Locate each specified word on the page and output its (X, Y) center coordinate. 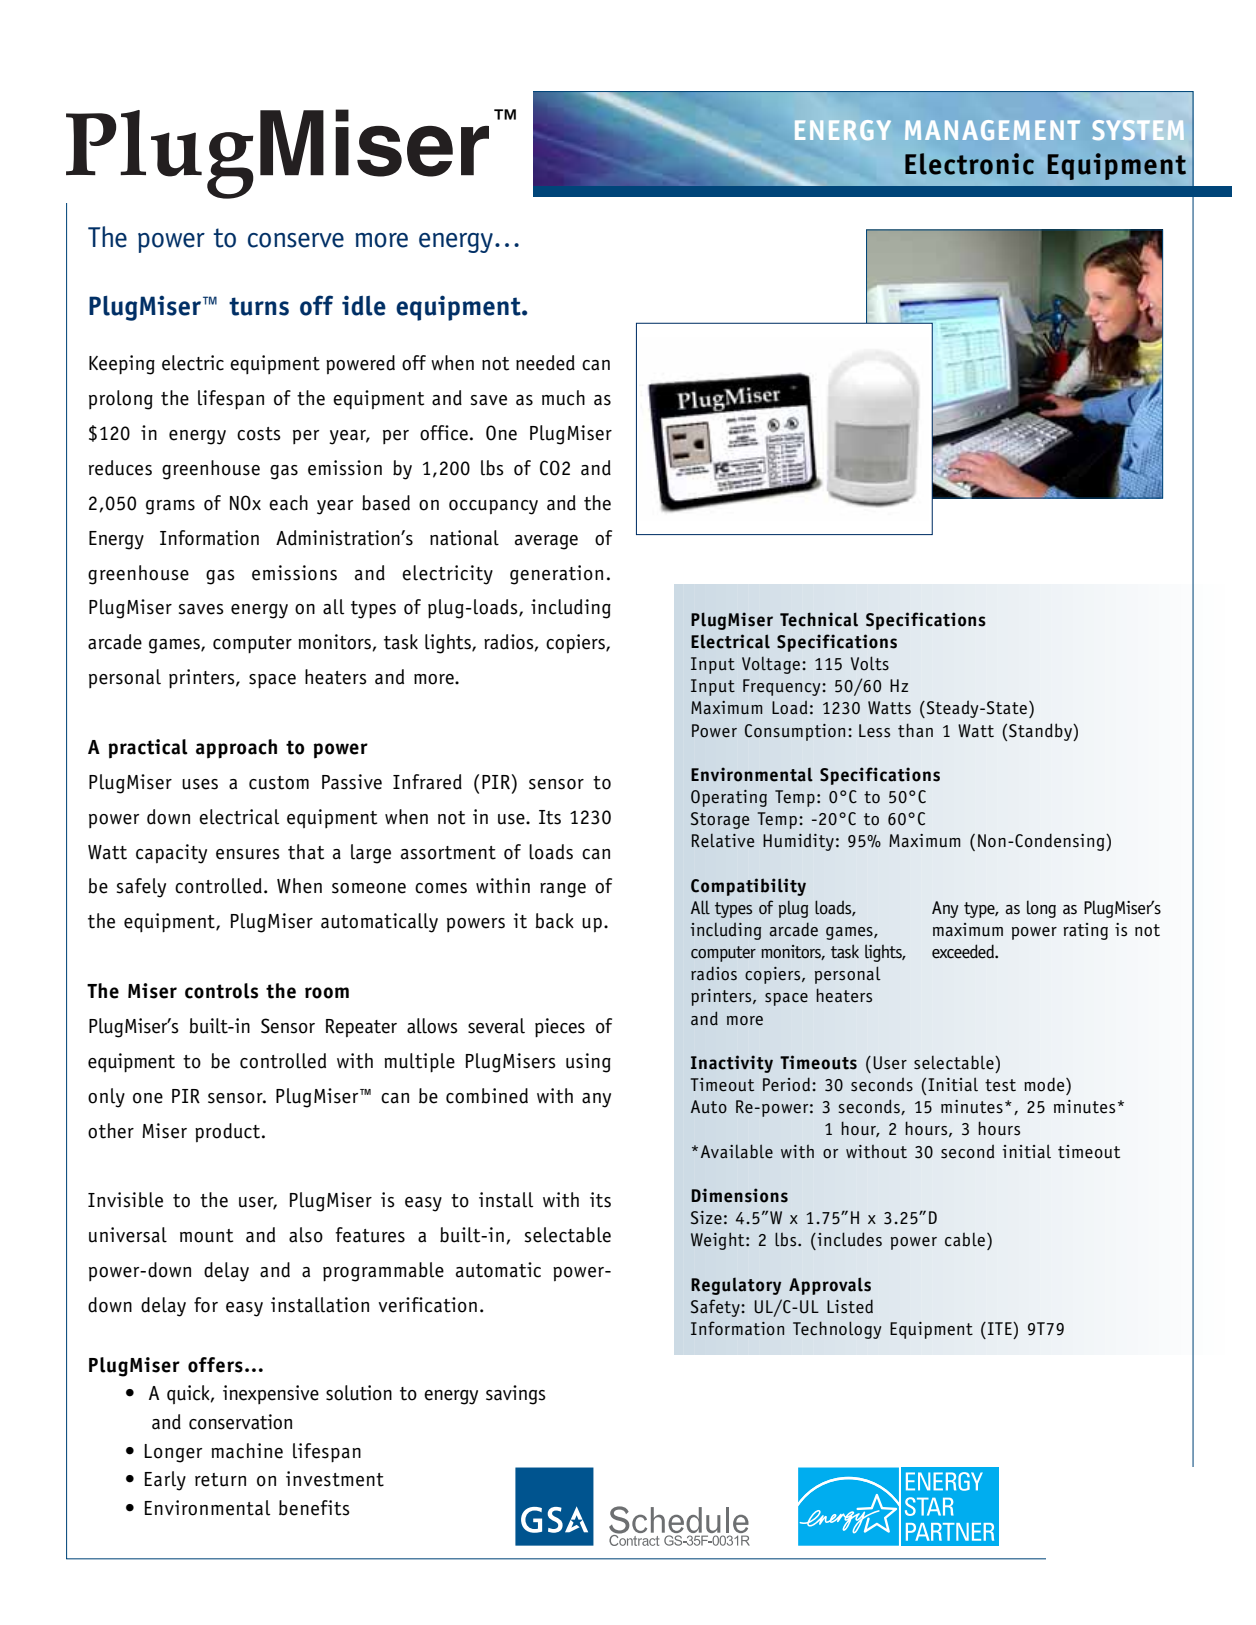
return (220, 1480)
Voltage (771, 665)
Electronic (969, 164)
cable (965, 1239)
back (554, 921)
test (1000, 1085)
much (563, 398)
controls (221, 991)
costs (259, 434)
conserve (296, 240)
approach (236, 749)
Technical (819, 619)
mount (206, 1236)
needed (545, 363)
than (915, 730)
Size (706, 1218)
